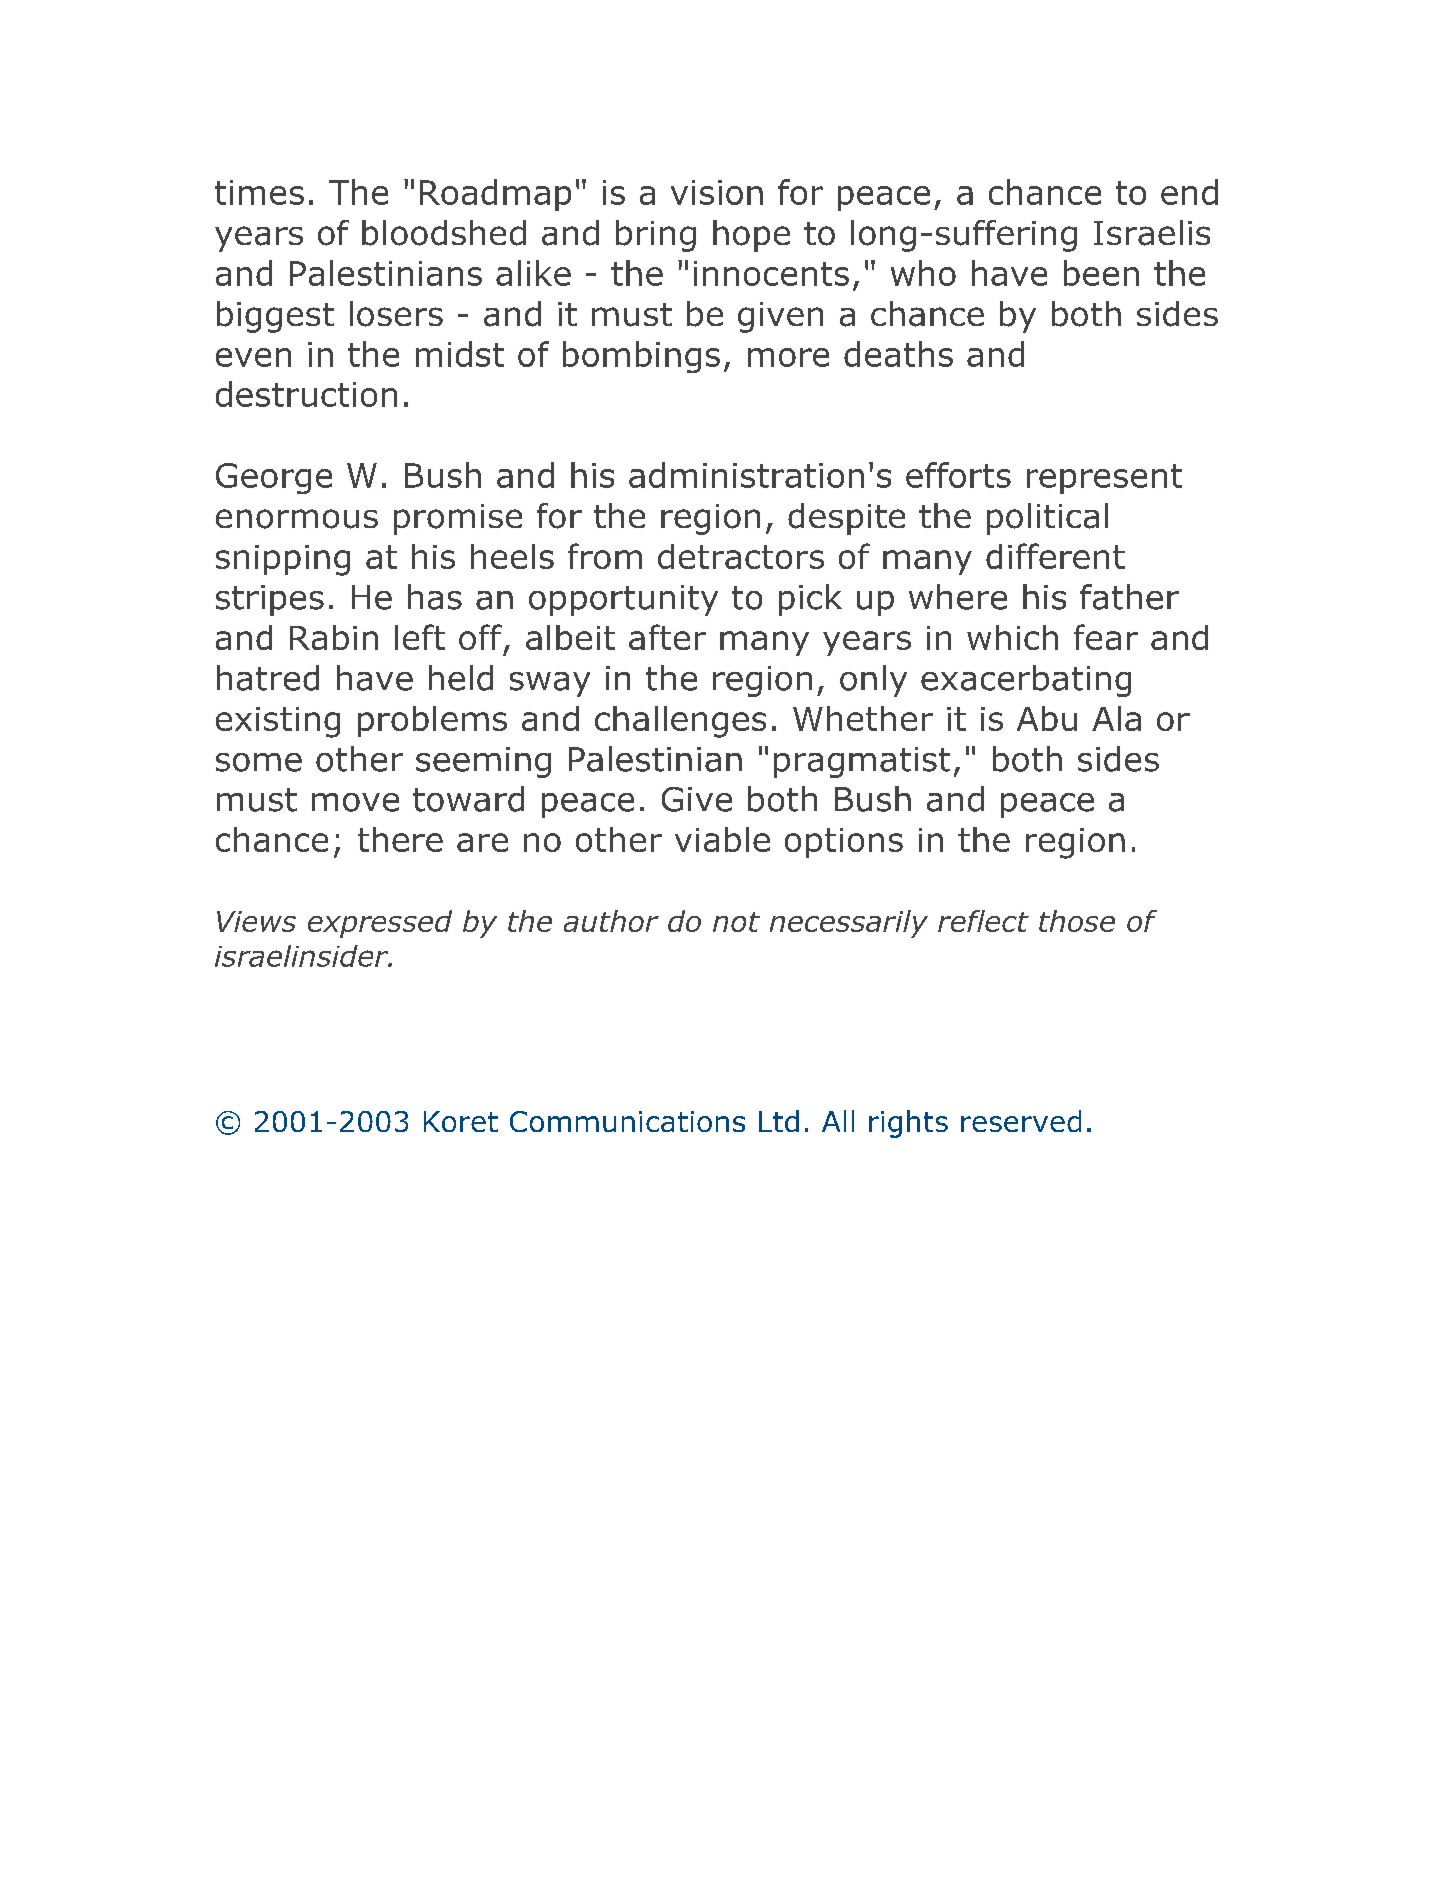  What do you see at coordinates (1047, 718) in the page?
I see `Abu` at bounding box center [1047, 718].
